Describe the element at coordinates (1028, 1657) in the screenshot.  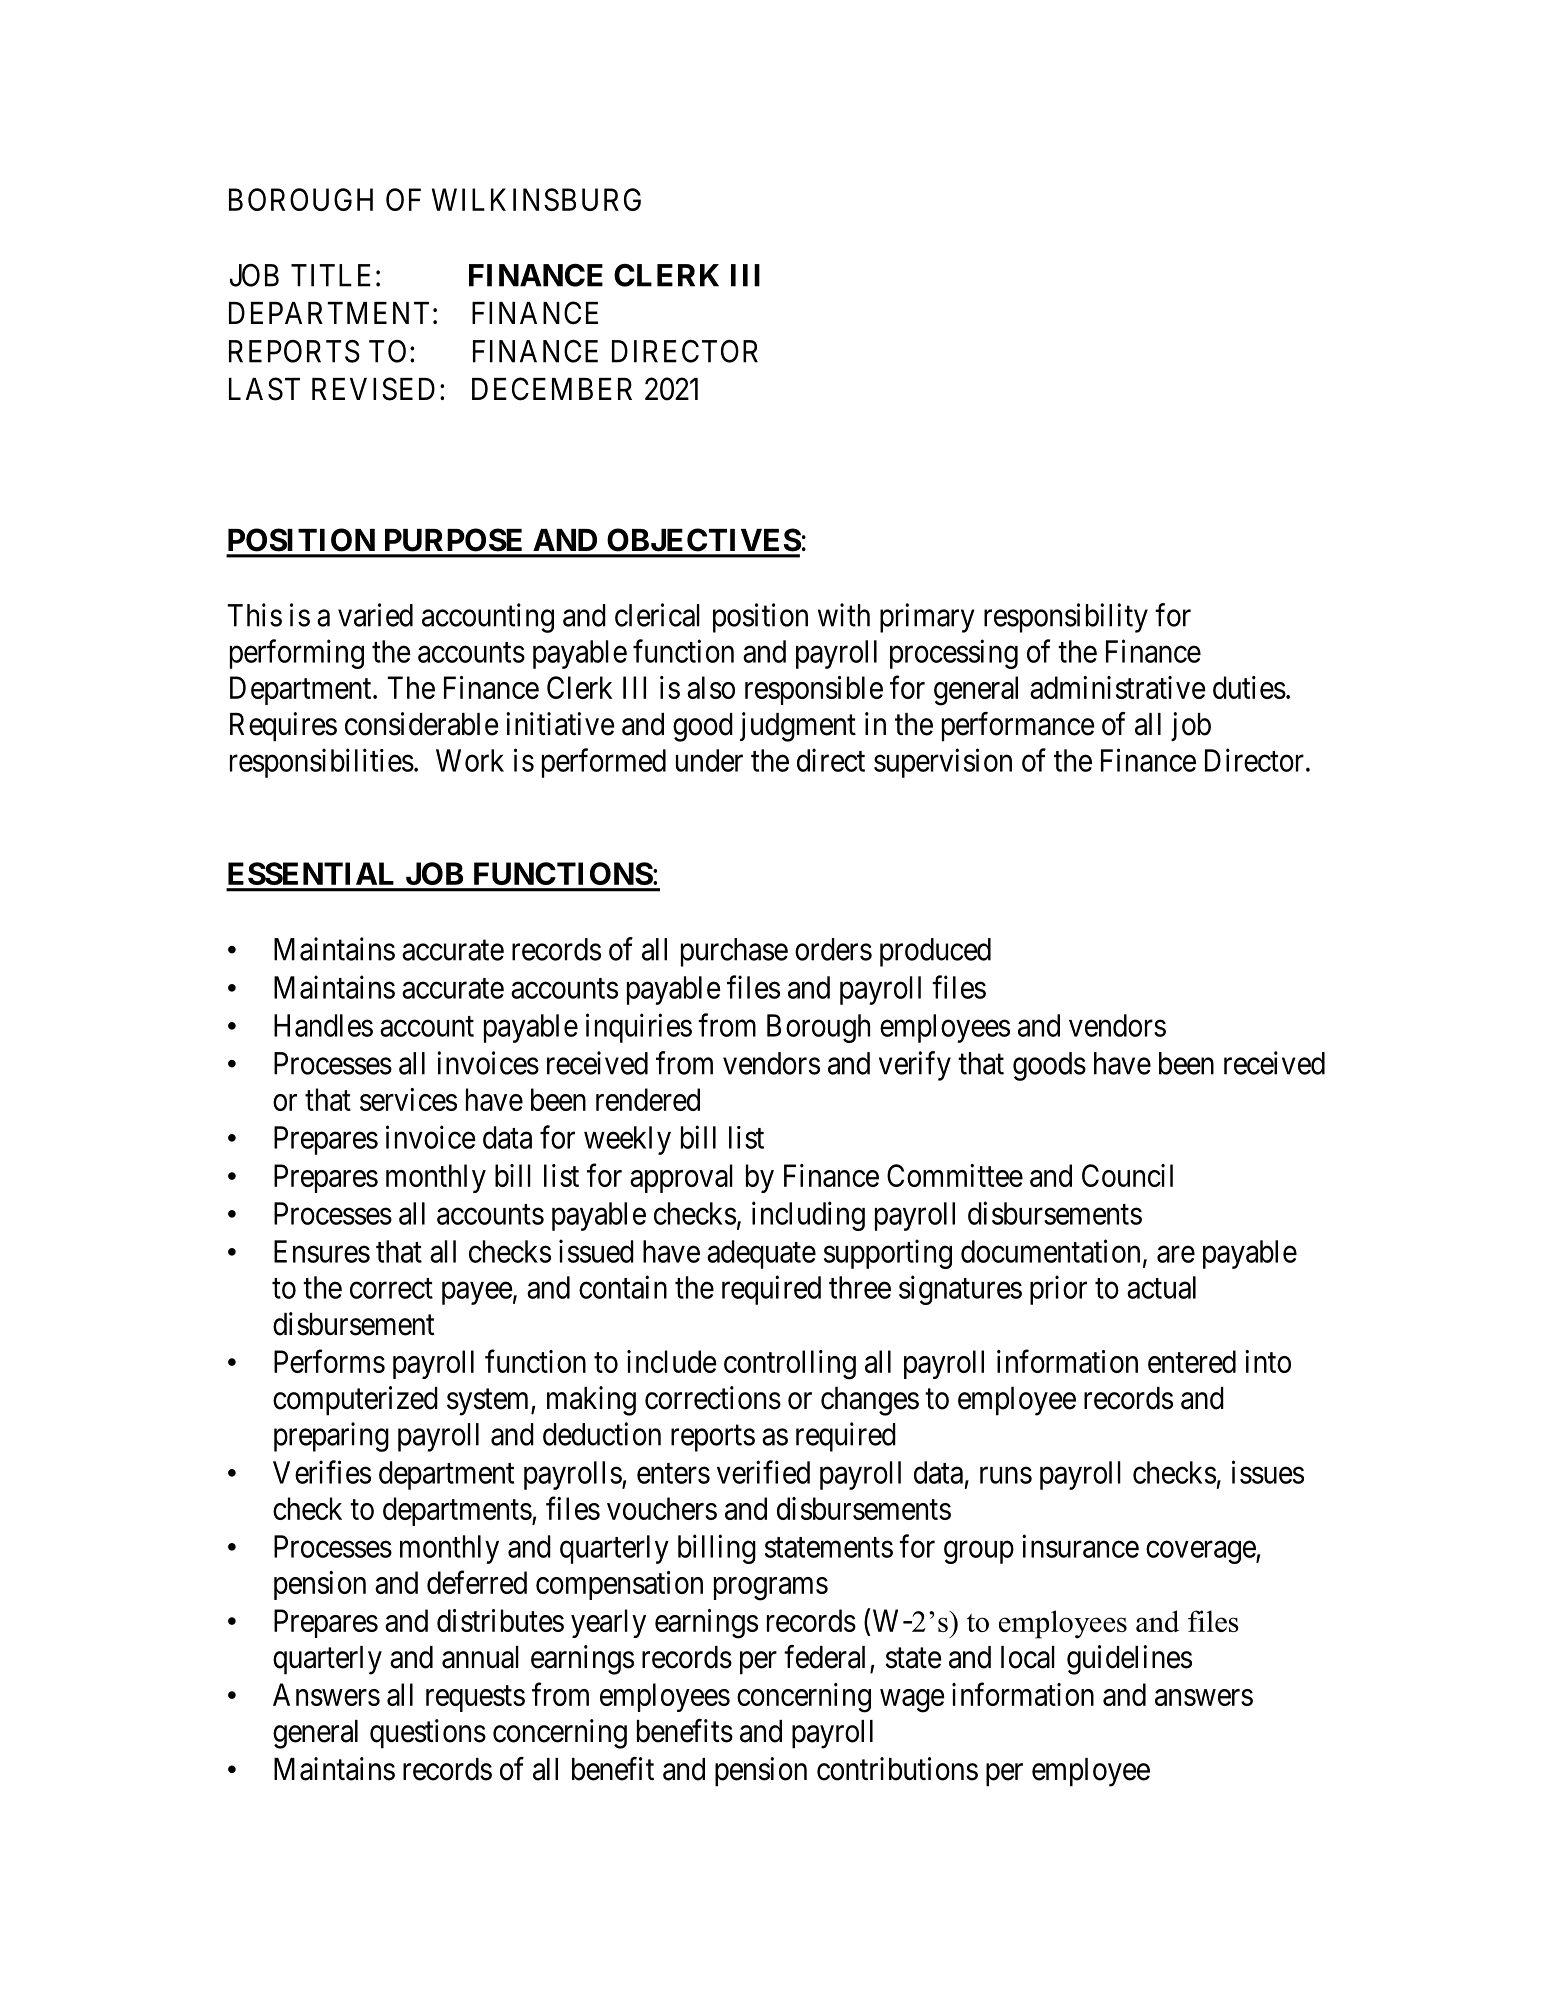
I see `local` at that location.
